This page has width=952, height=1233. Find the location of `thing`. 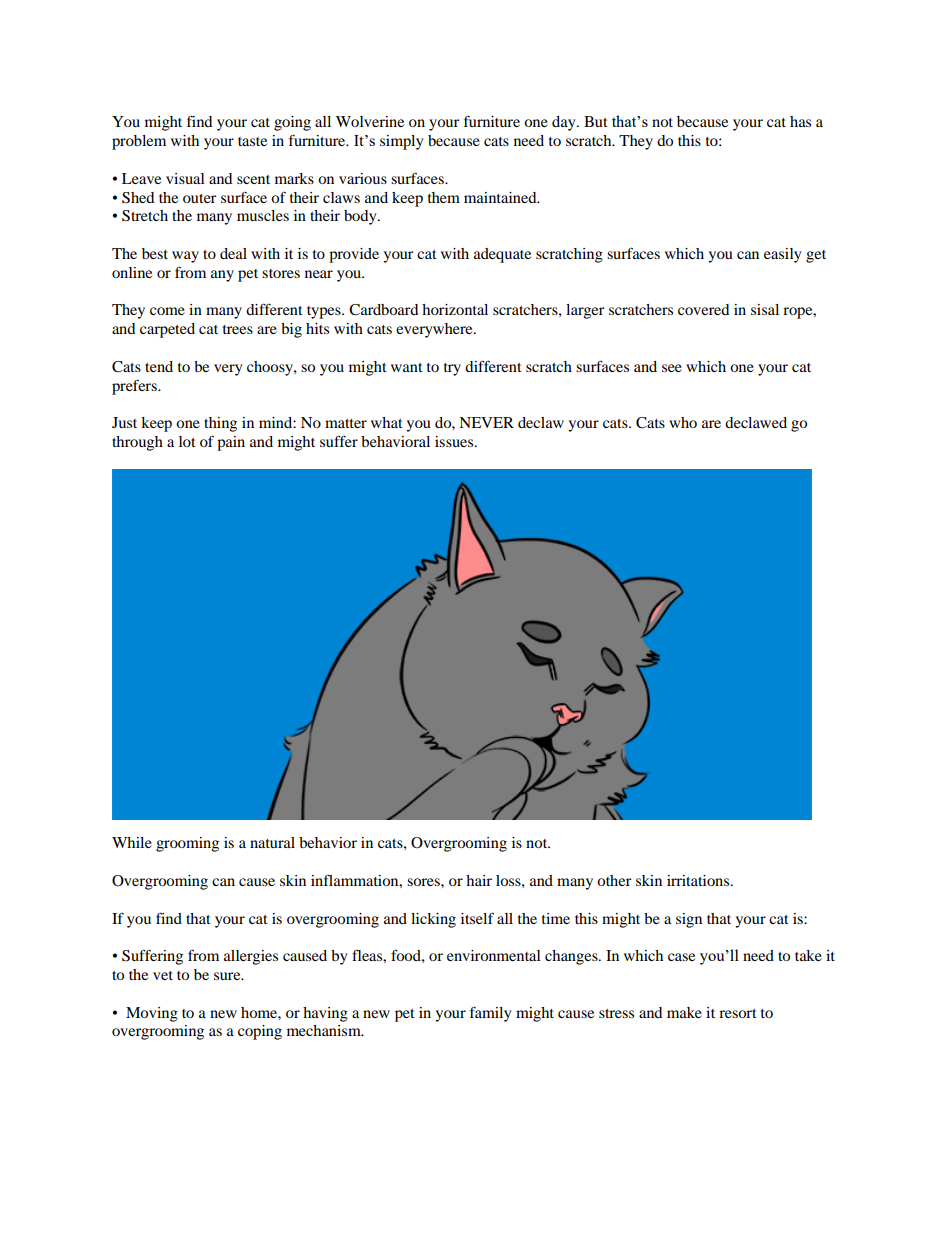

thing is located at coordinates (220, 424).
